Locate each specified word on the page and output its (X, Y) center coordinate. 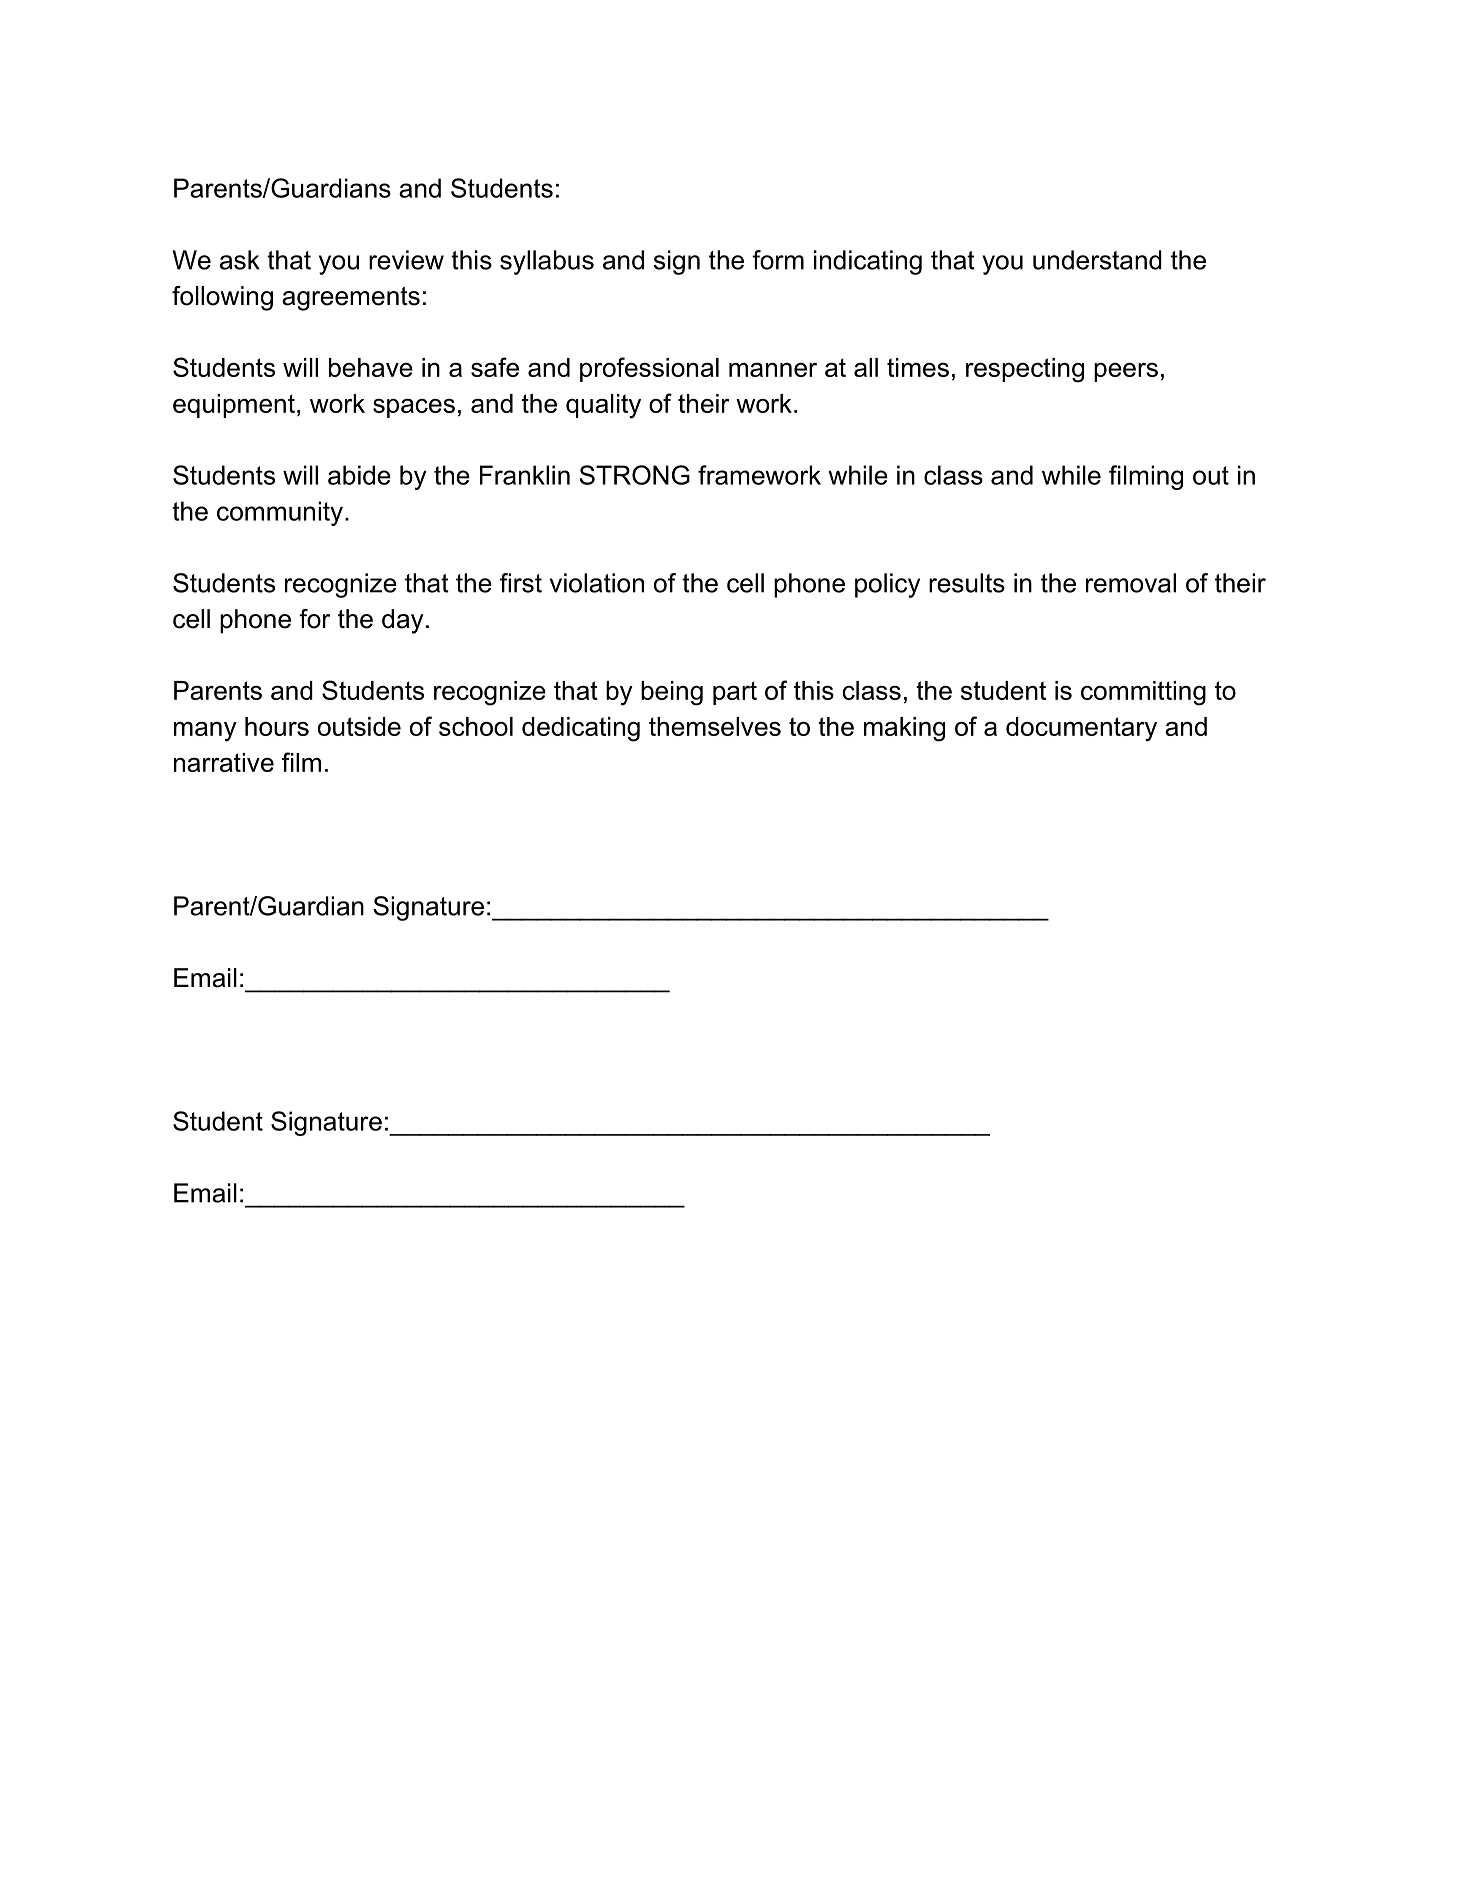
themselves (715, 726)
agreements (351, 299)
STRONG (635, 475)
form (778, 260)
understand (1097, 260)
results (967, 583)
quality (603, 406)
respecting (1025, 370)
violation (597, 583)
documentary (1081, 729)
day (403, 621)
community (280, 513)
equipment (234, 406)
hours (277, 726)
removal (1131, 583)
